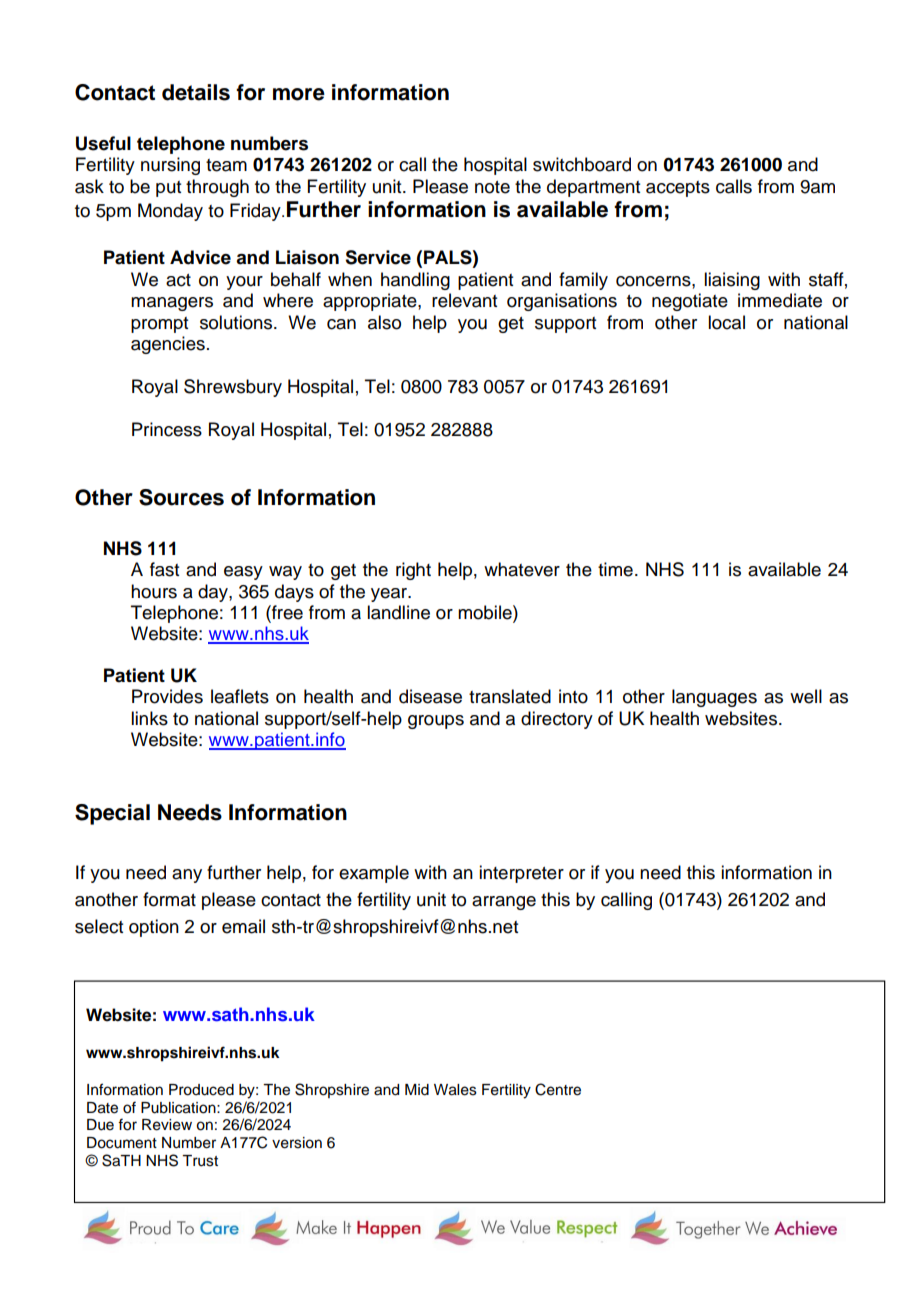 The image size is (924, 1308). What do you see at coordinates (492, 187) in the image?
I see `note` at bounding box center [492, 187].
